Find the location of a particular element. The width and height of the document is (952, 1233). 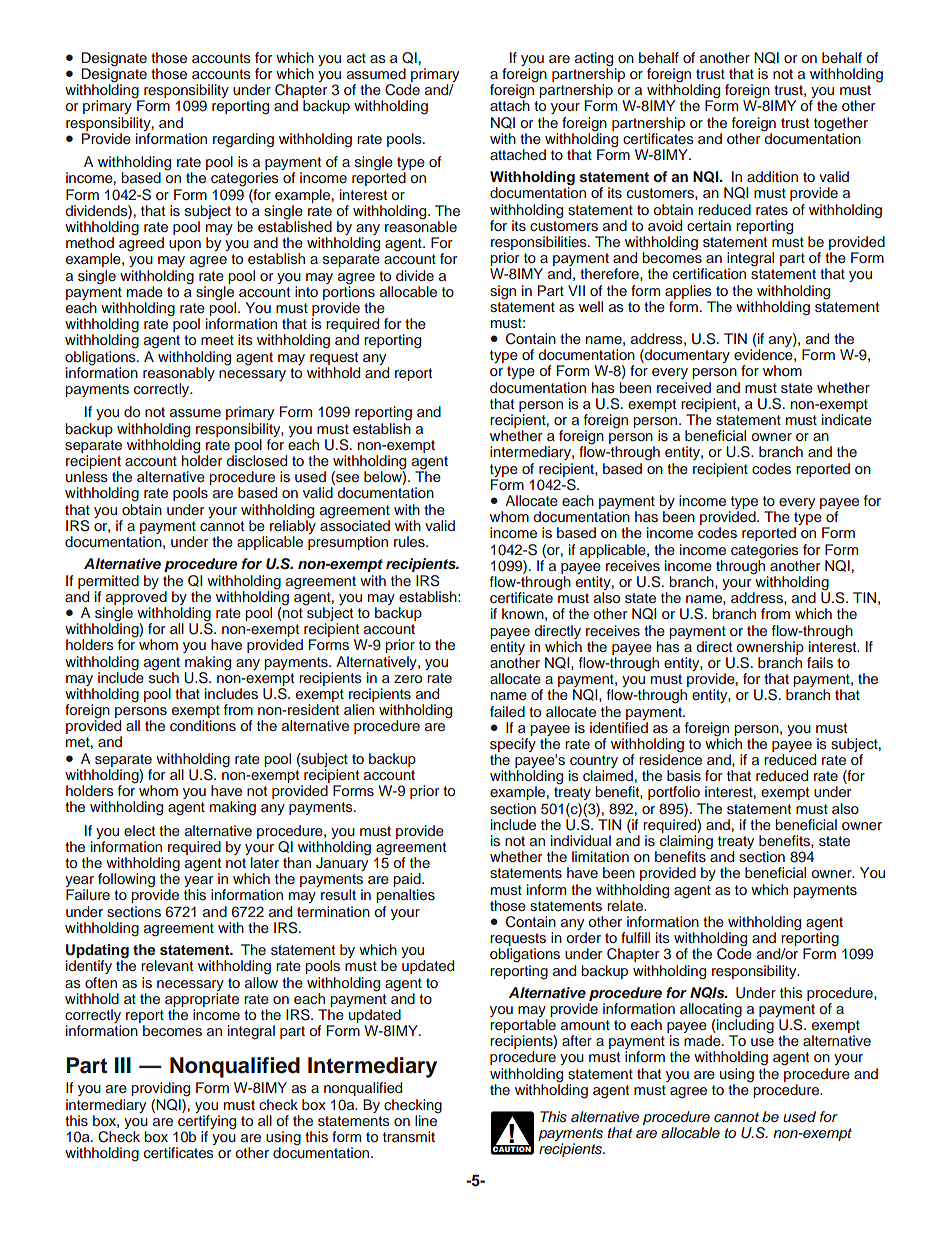

zero is located at coordinates (408, 679).
